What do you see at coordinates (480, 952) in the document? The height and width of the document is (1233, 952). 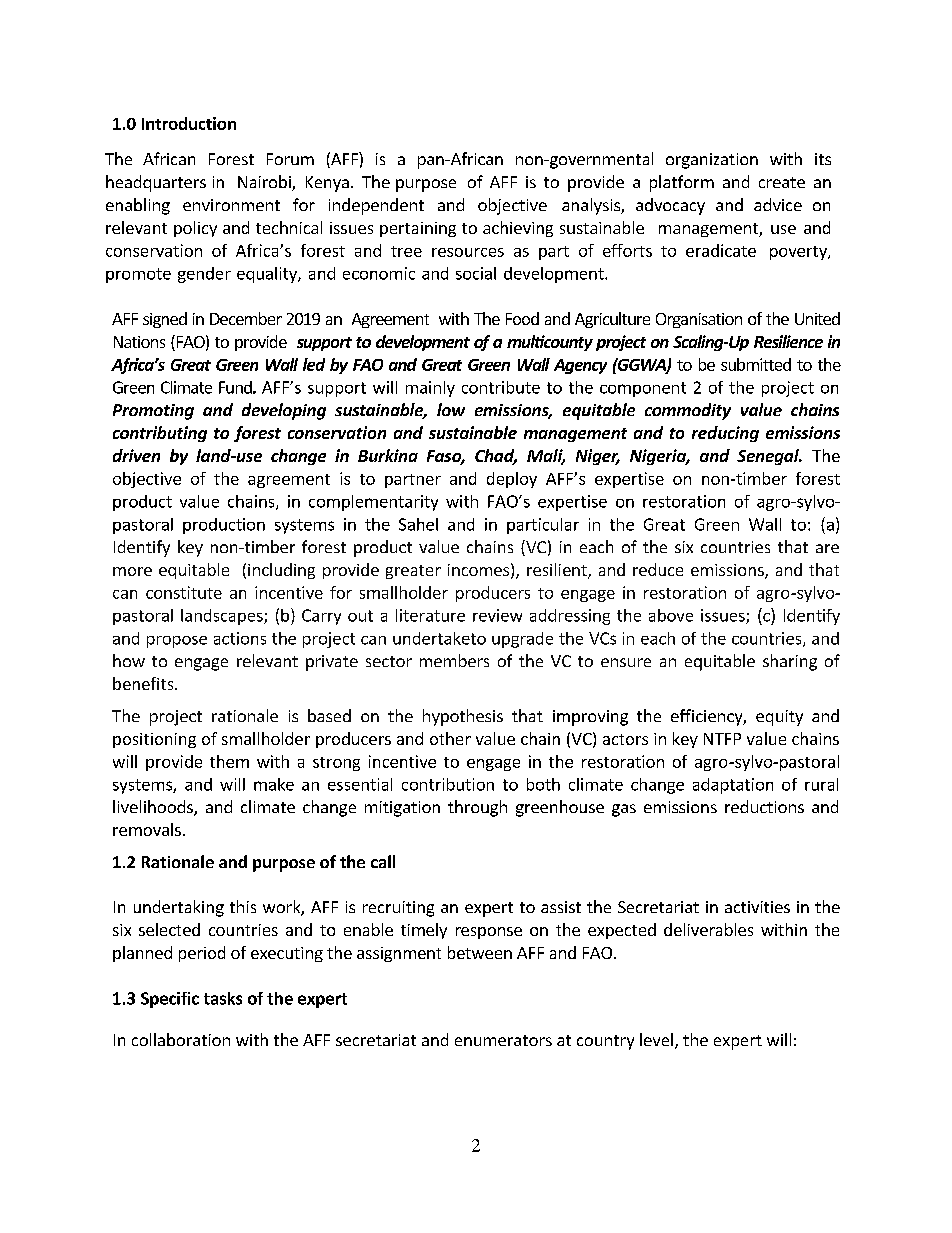 I see `between` at bounding box center [480, 952].
